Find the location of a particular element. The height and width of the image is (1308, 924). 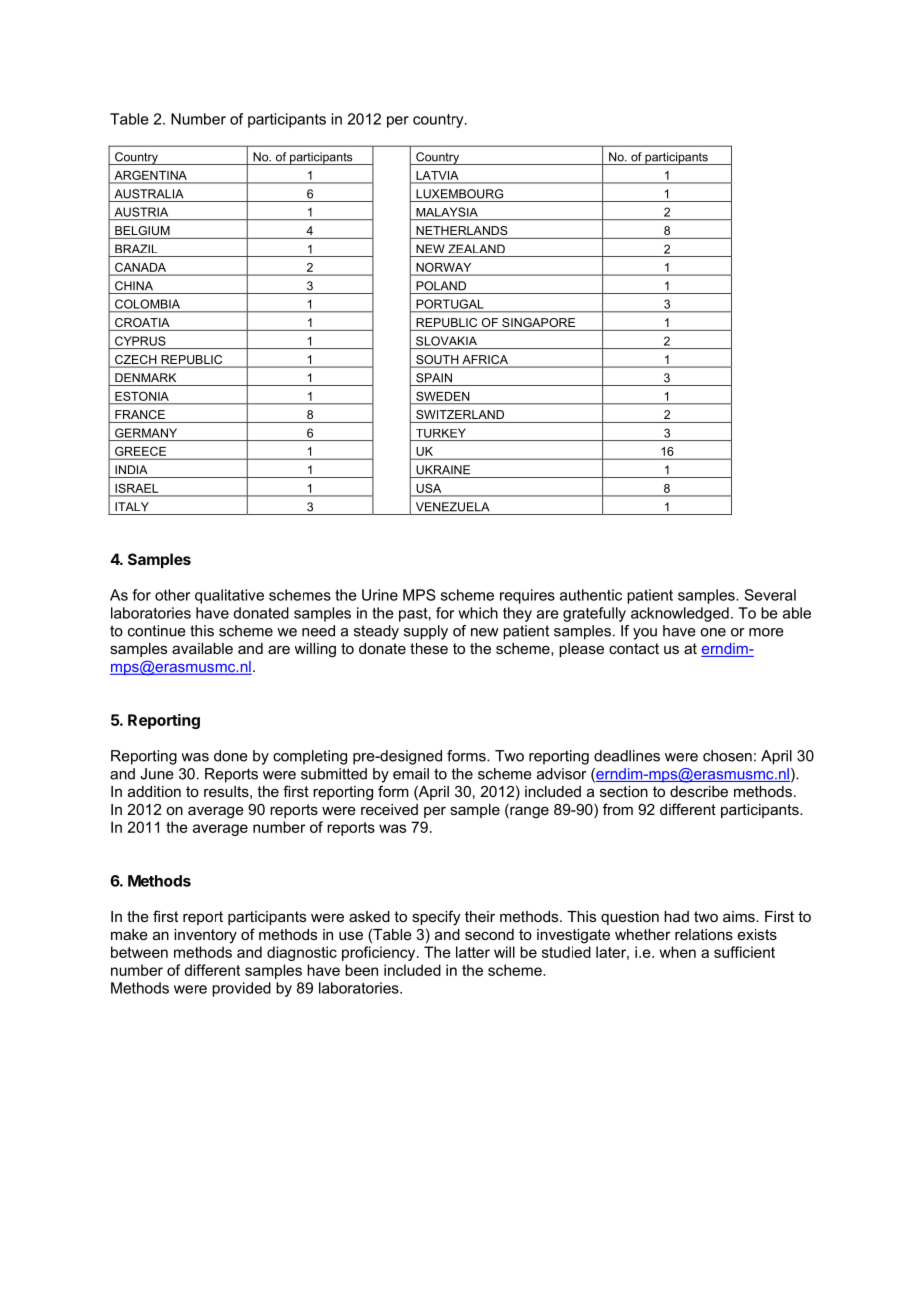

inventory is located at coordinates (205, 936).
